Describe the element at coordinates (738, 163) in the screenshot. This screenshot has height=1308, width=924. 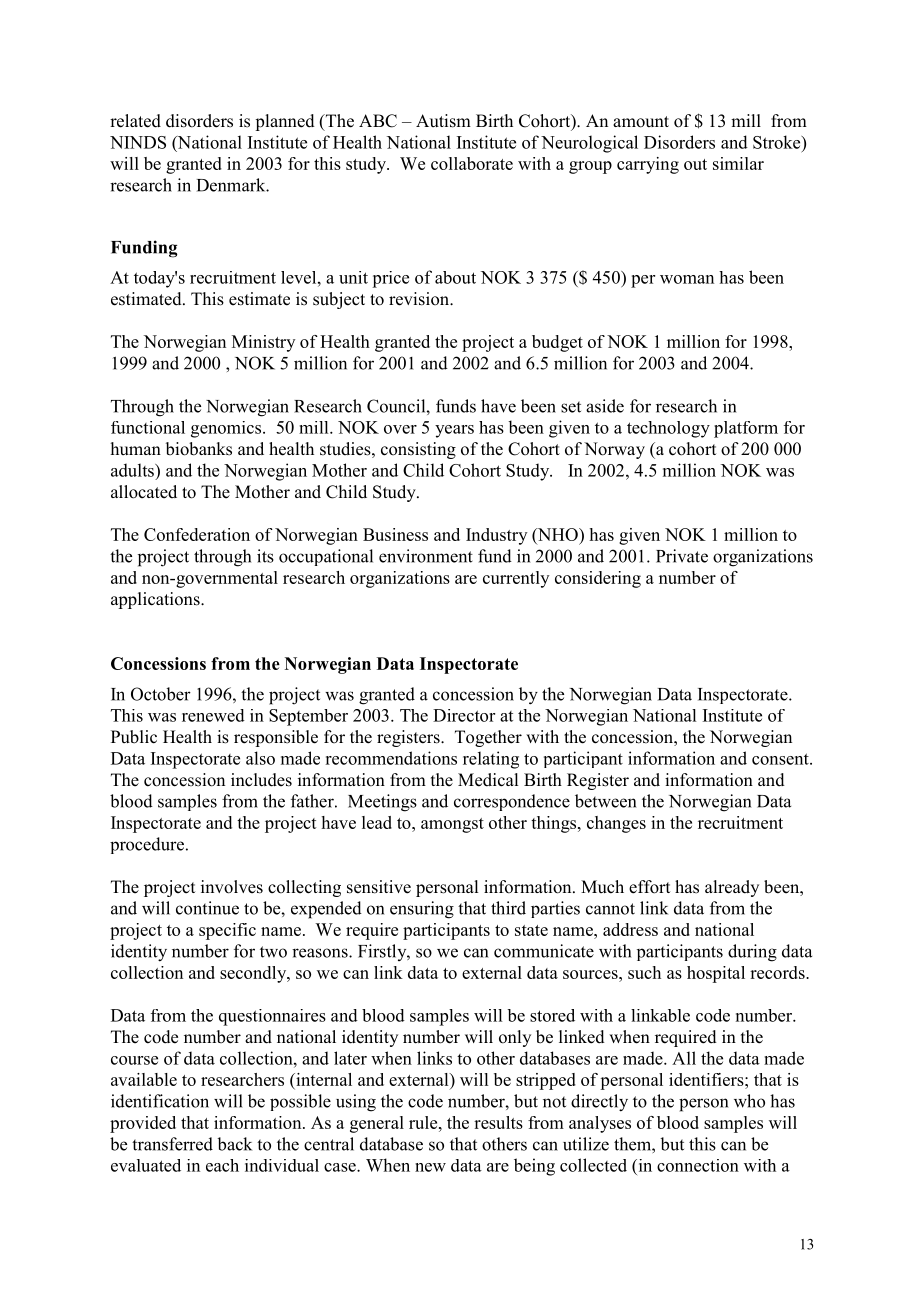
I see `similar` at that location.
